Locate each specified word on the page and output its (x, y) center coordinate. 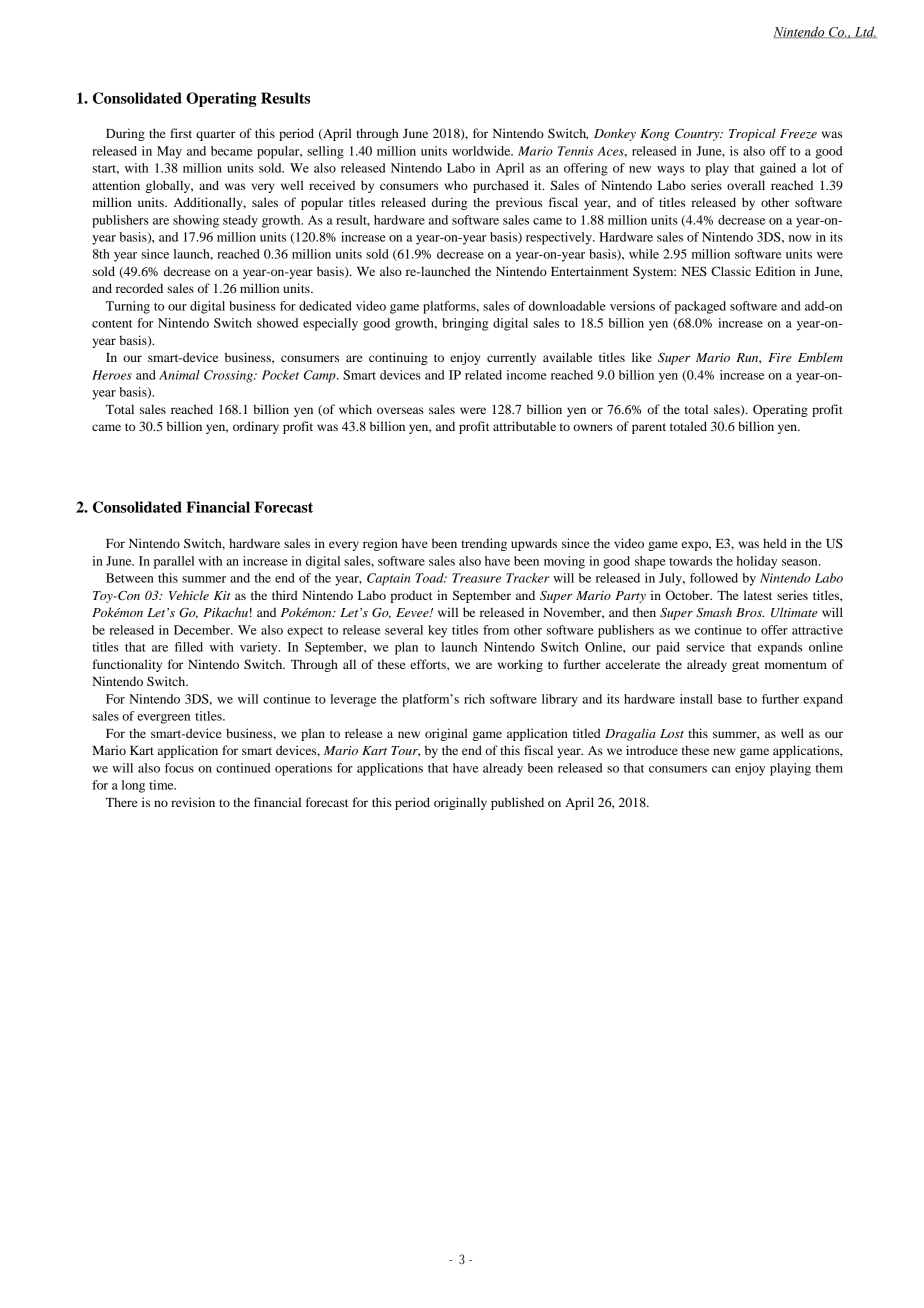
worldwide (482, 151)
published (517, 803)
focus (179, 768)
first (181, 133)
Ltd (864, 32)
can (721, 769)
